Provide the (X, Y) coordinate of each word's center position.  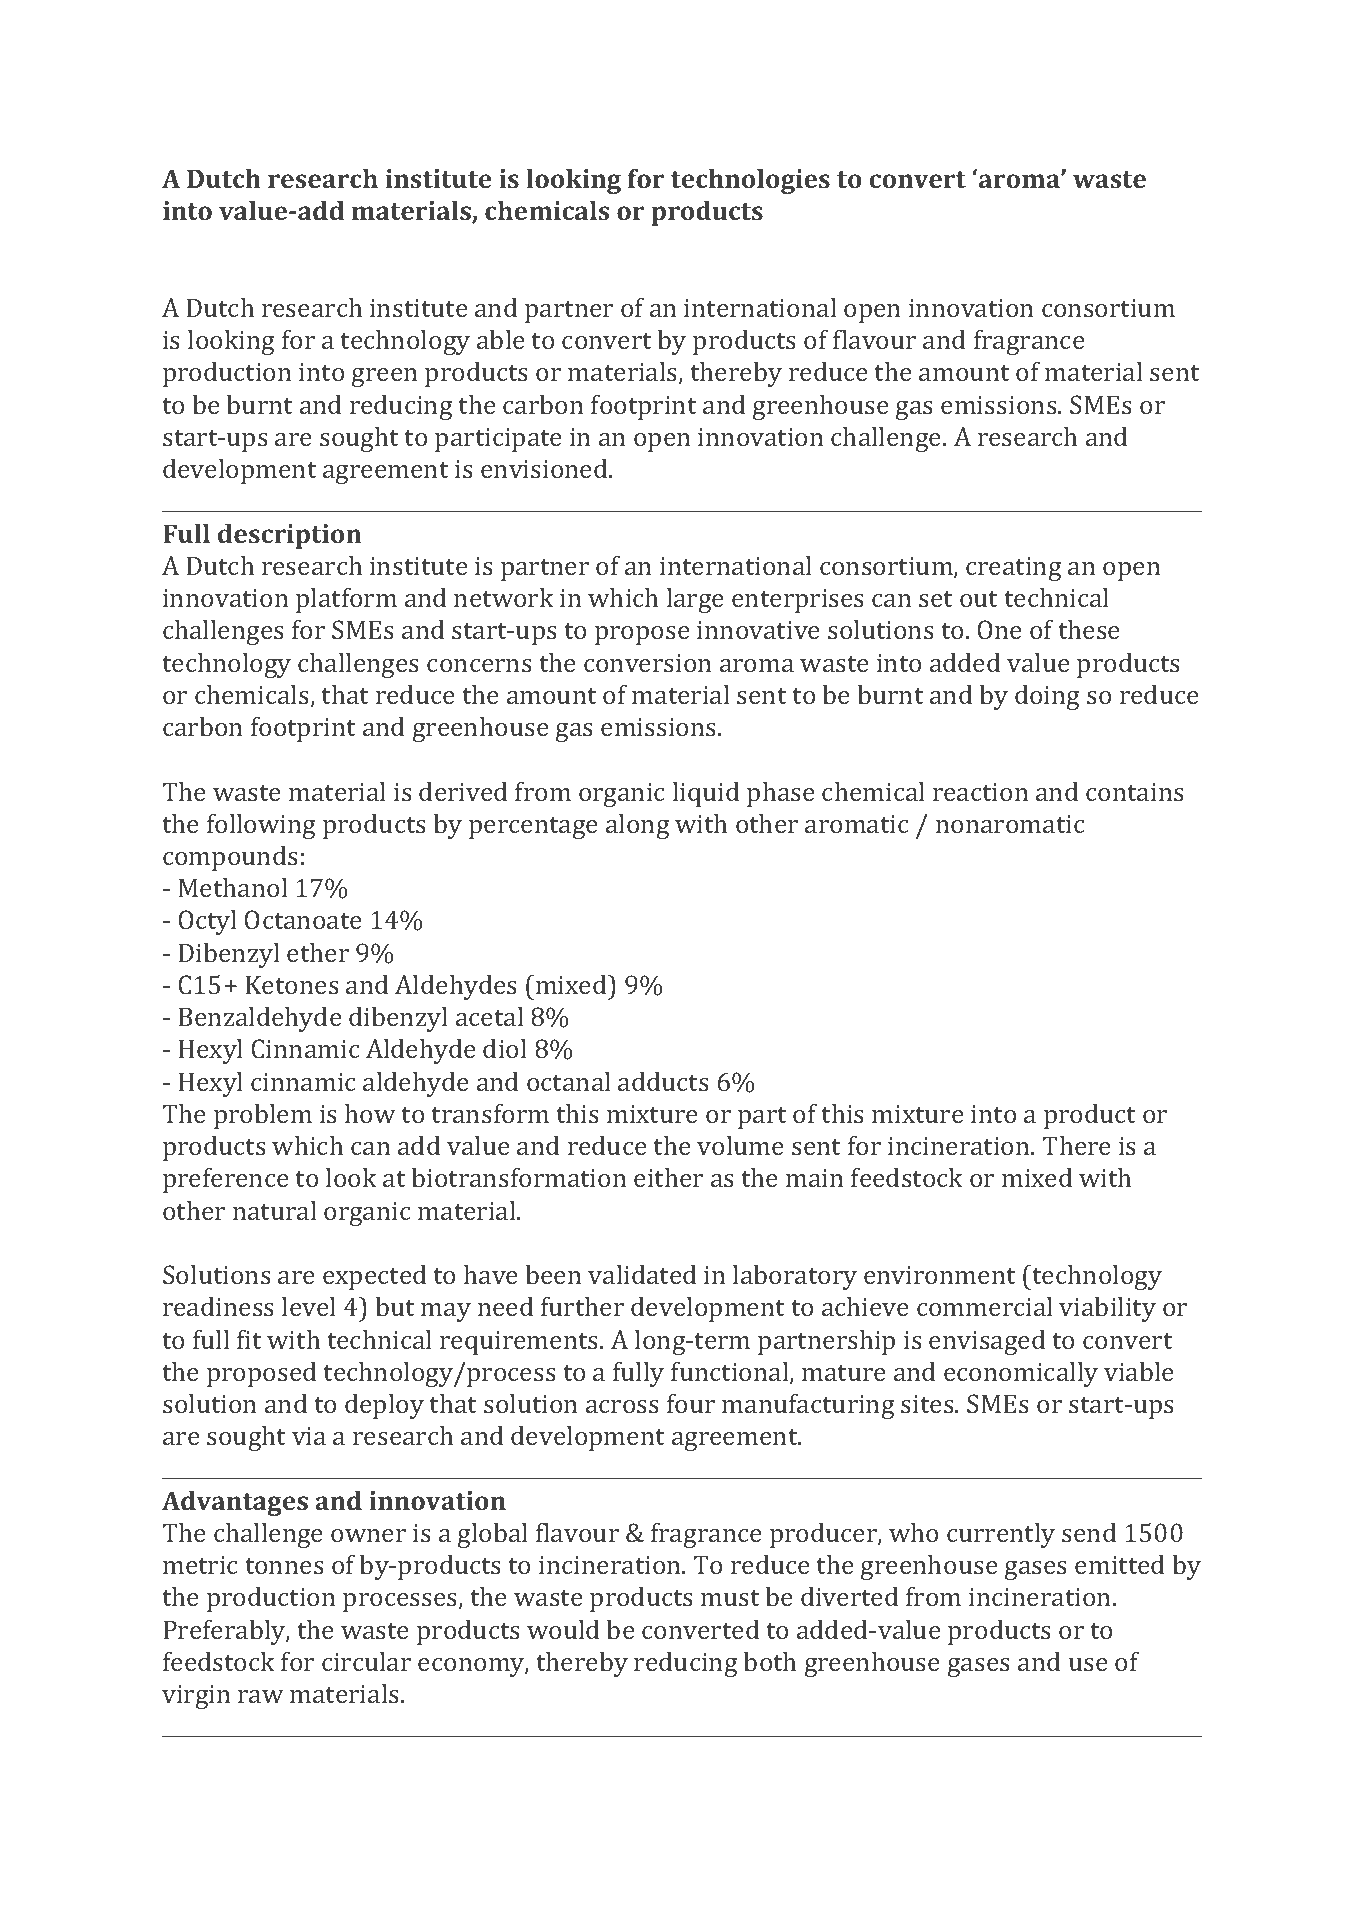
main (815, 1178)
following (261, 826)
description (289, 536)
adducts (663, 1081)
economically (1021, 1374)
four (691, 1403)
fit (249, 1339)
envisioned (545, 468)
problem (263, 1116)
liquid (706, 794)
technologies (750, 181)
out (978, 599)
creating (1014, 569)
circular (366, 1661)
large (695, 600)
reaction (981, 792)
